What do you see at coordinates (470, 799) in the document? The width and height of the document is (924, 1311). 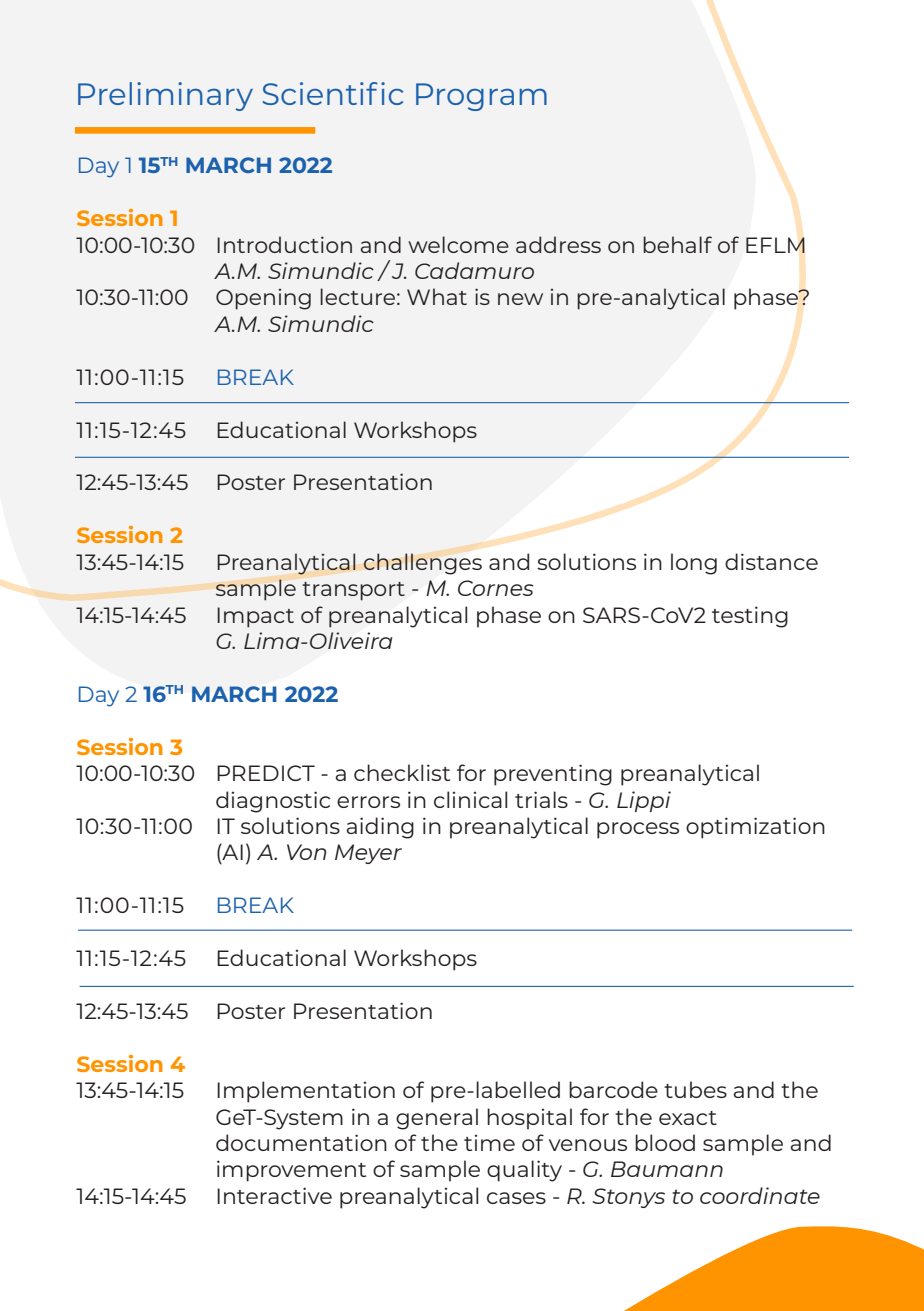 I see `clinical` at bounding box center [470, 799].
